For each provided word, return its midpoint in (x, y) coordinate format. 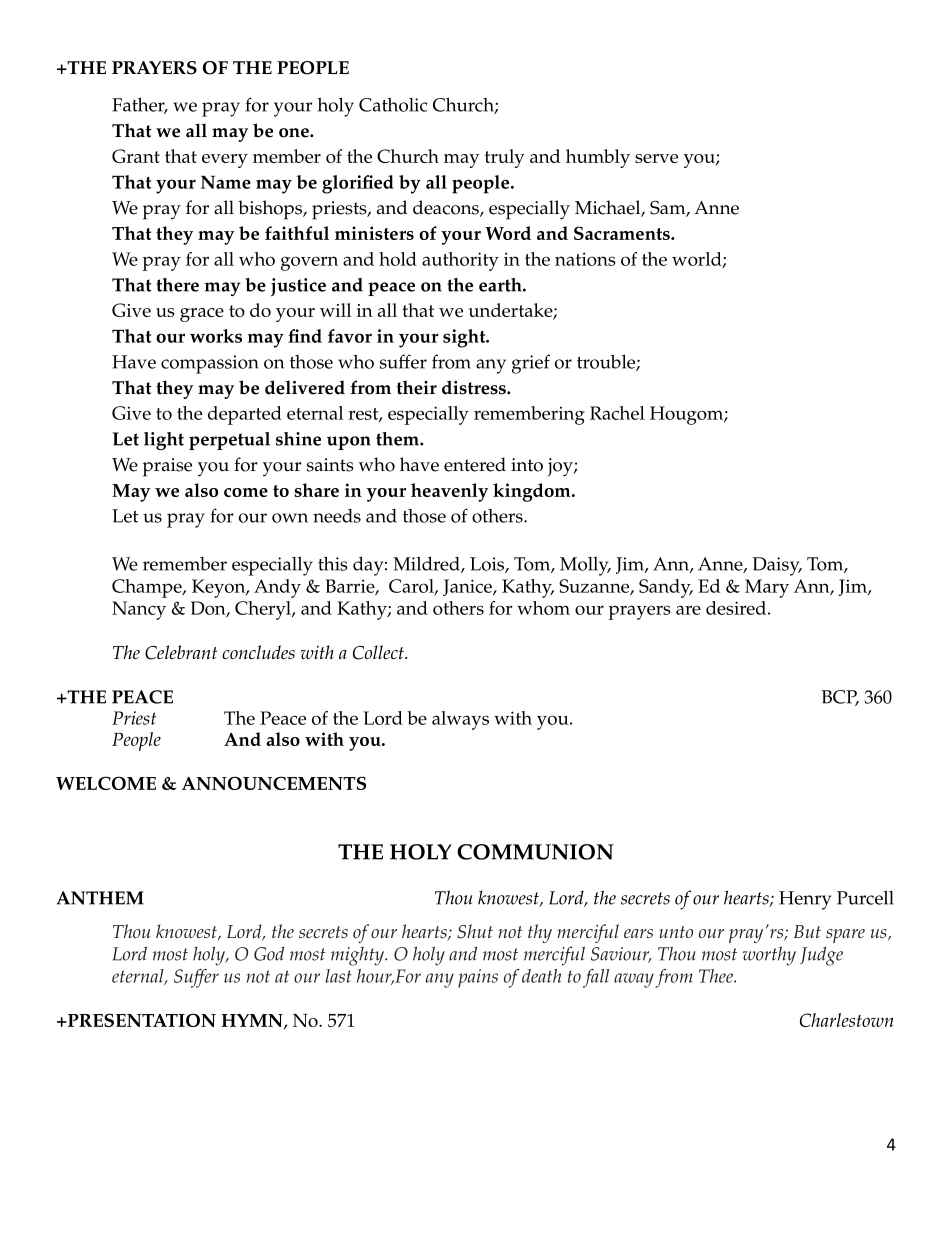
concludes (258, 652)
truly (505, 158)
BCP (840, 698)
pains (478, 978)
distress (475, 387)
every (225, 161)
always (460, 720)
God (269, 954)
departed (245, 415)
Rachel (617, 413)
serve (656, 158)
